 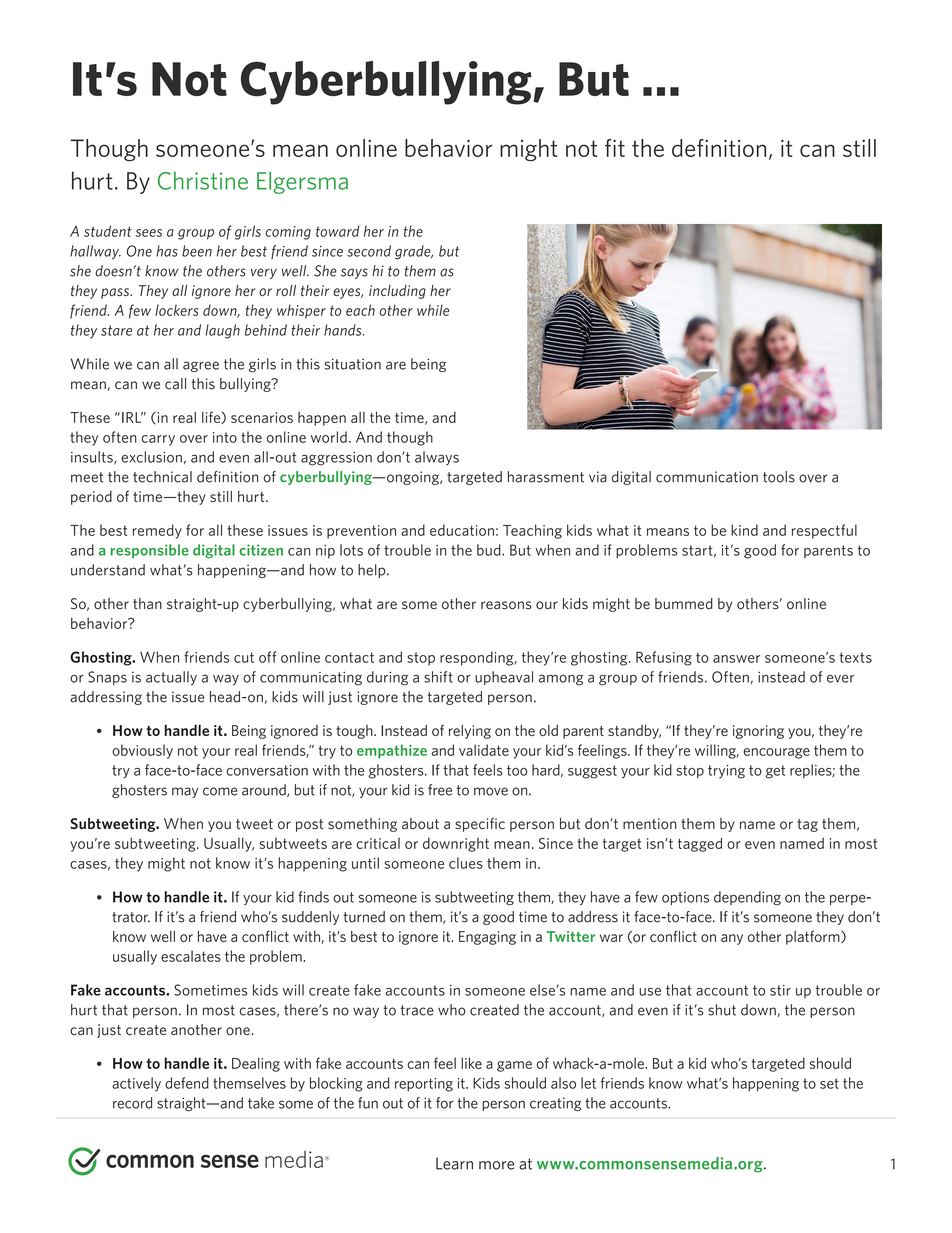 I want to click on fit, so click(x=615, y=148).
